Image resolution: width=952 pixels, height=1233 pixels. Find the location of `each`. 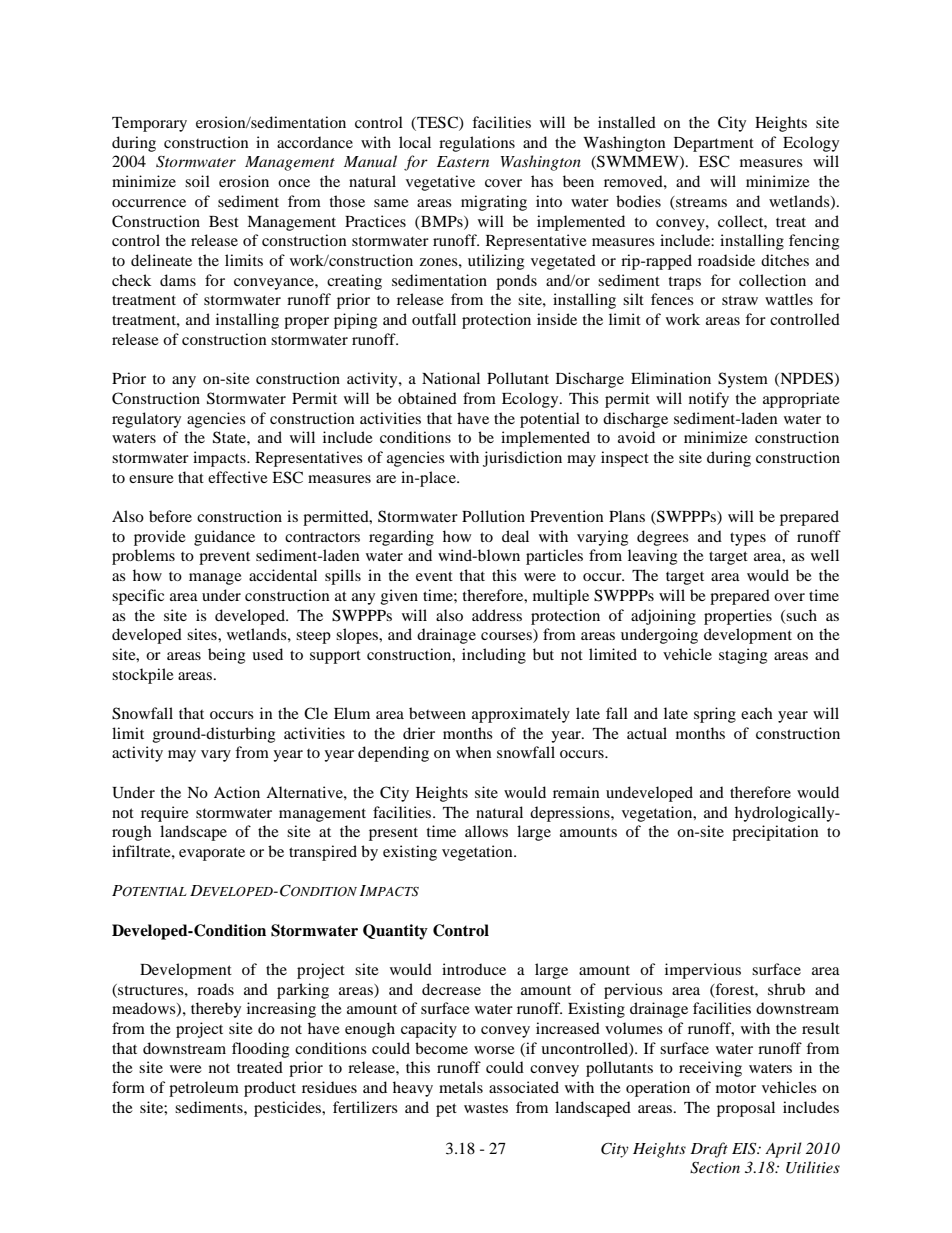

each is located at coordinates (757, 713).
